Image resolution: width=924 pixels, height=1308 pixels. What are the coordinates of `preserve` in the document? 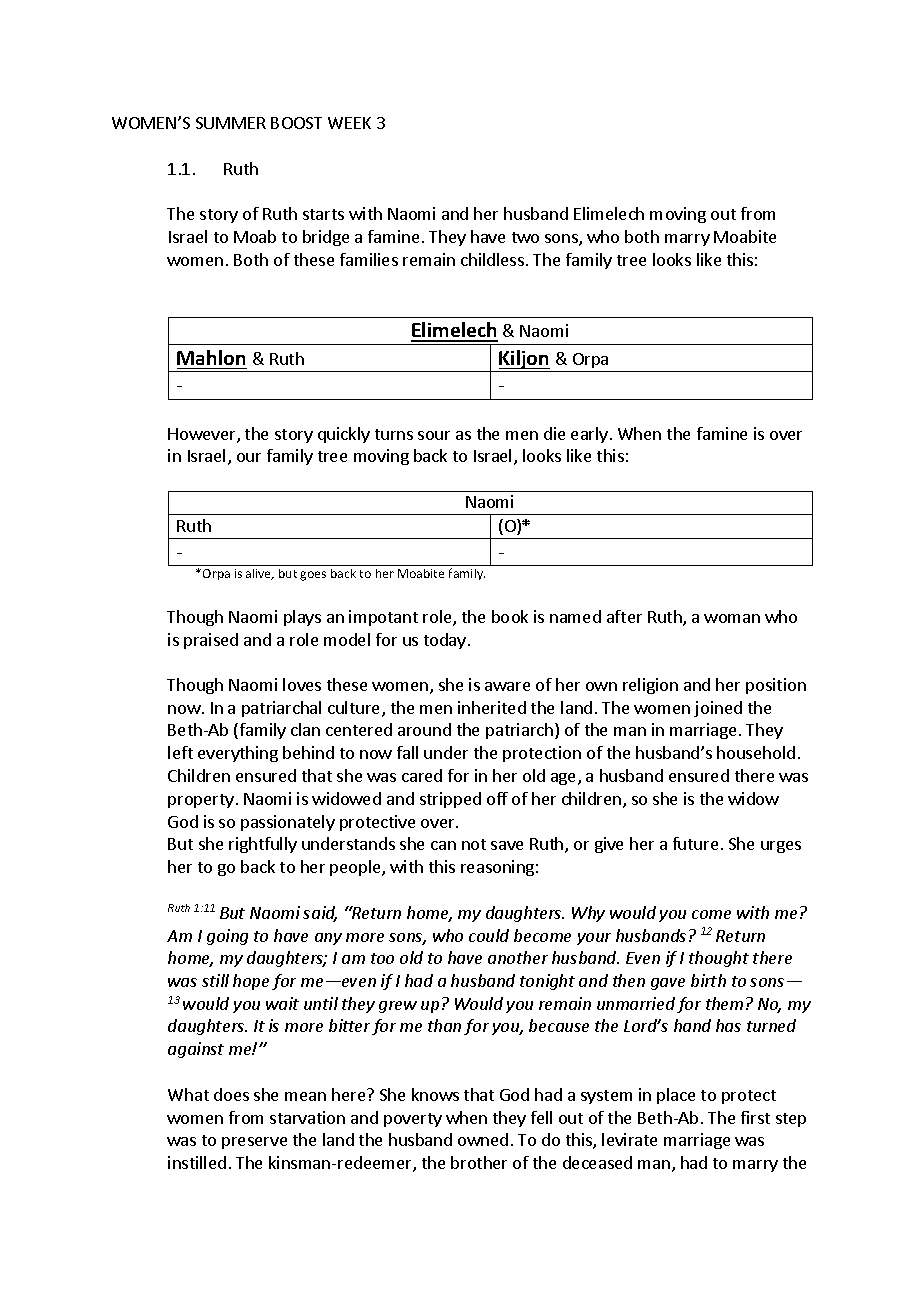 It's located at (254, 1143).
